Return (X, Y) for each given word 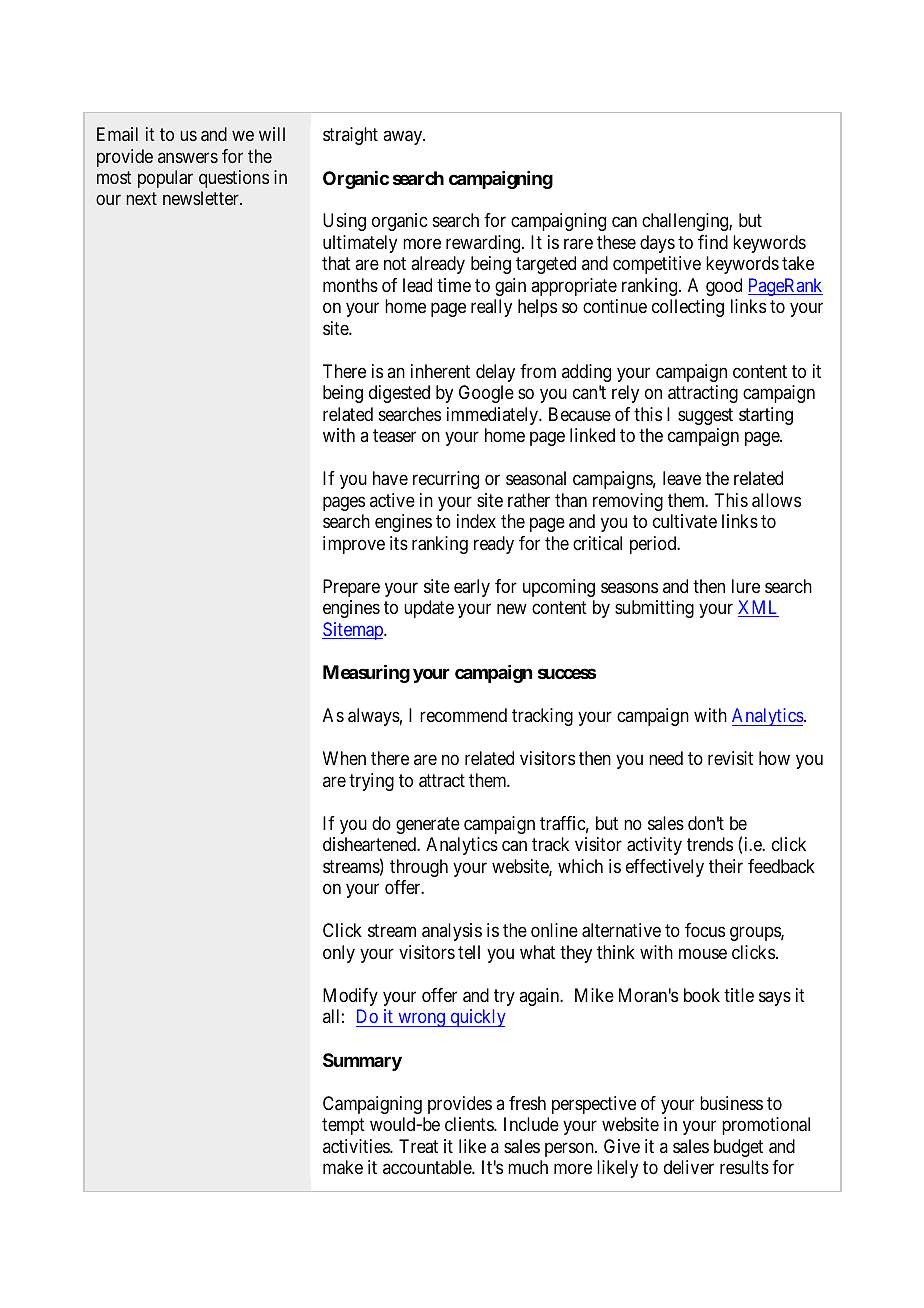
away (404, 137)
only (339, 954)
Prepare (351, 588)
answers (188, 157)
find (713, 242)
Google (486, 394)
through (419, 868)
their (726, 866)
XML (758, 608)
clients (470, 1124)
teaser (394, 436)
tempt (343, 1126)
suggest (705, 416)
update (429, 609)
